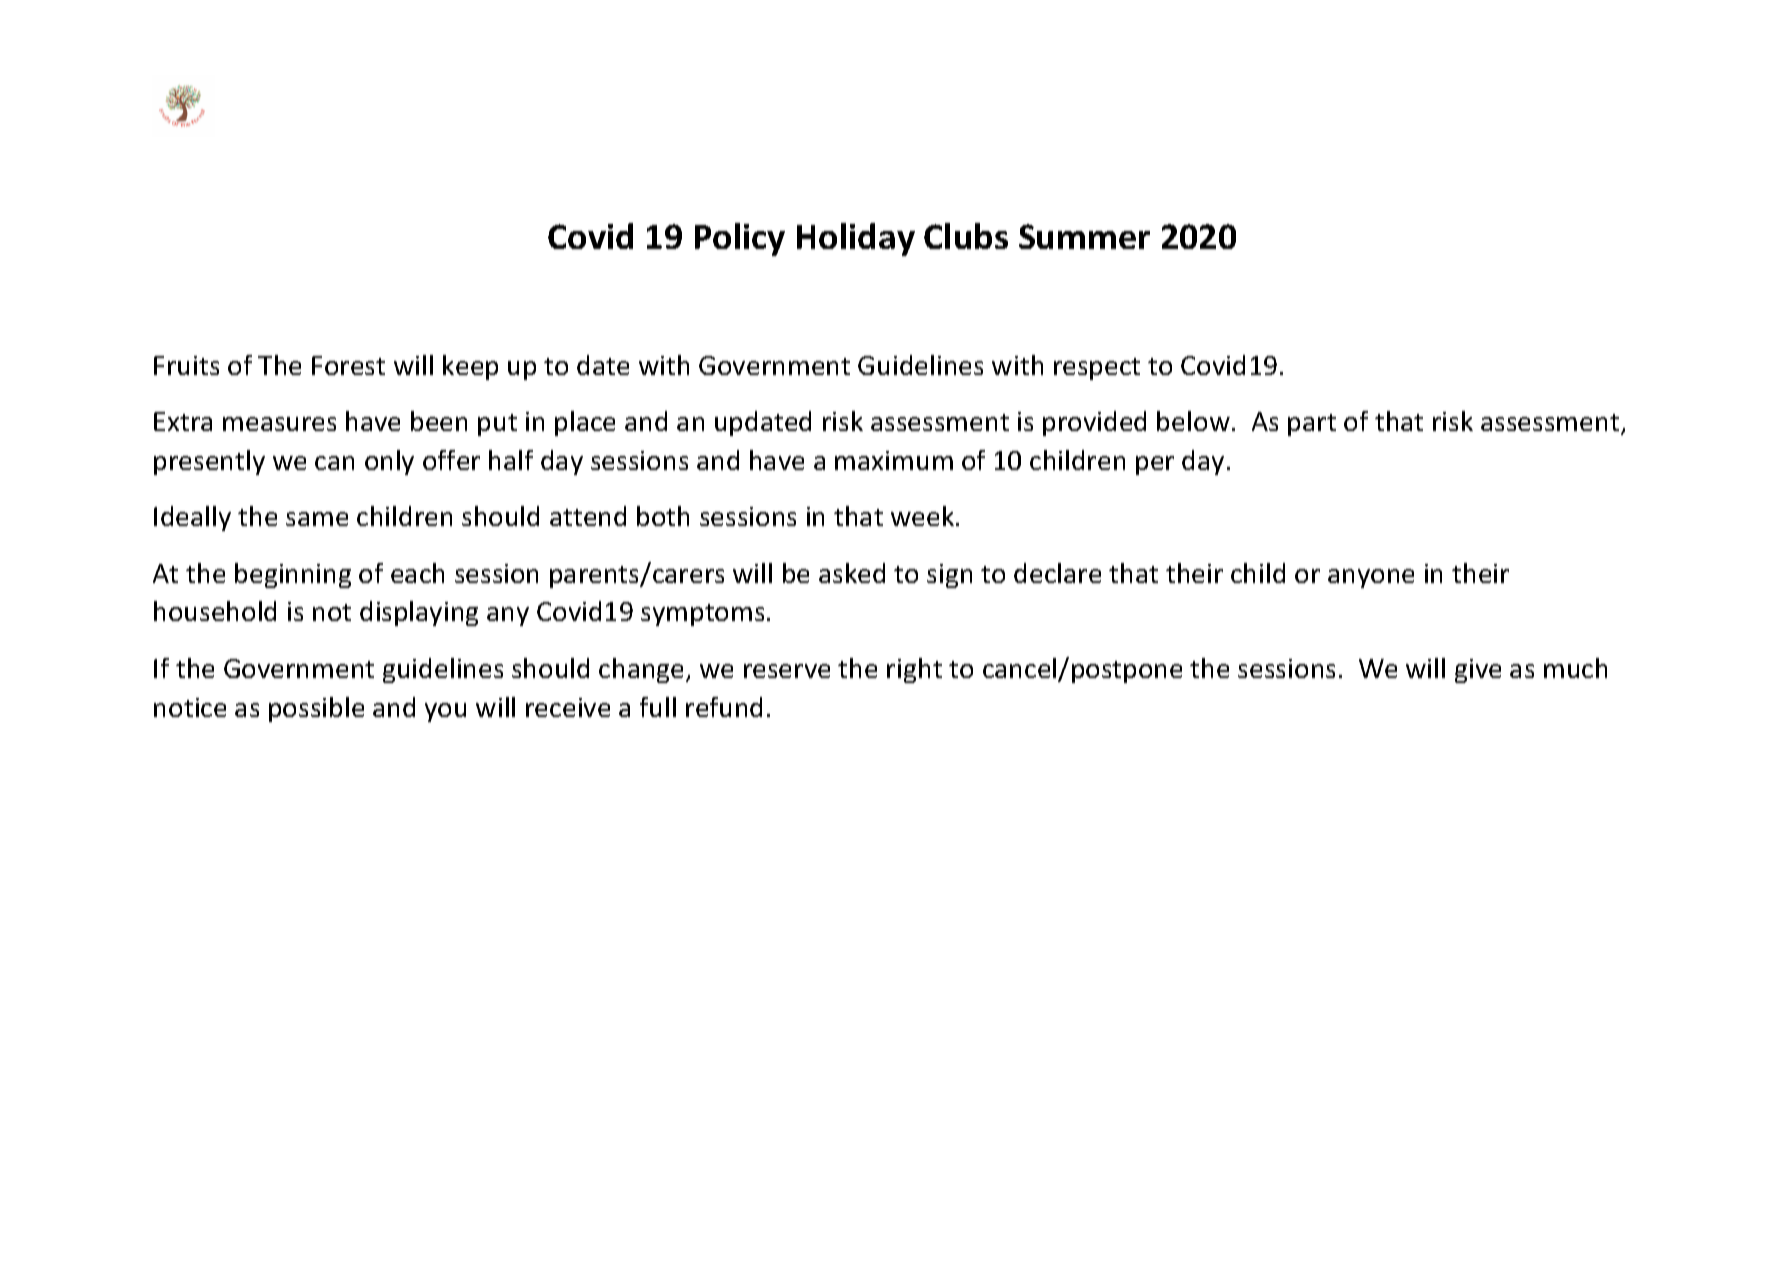 The image size is (1785, 1262). I want to click on possible, so click(316, 709).
